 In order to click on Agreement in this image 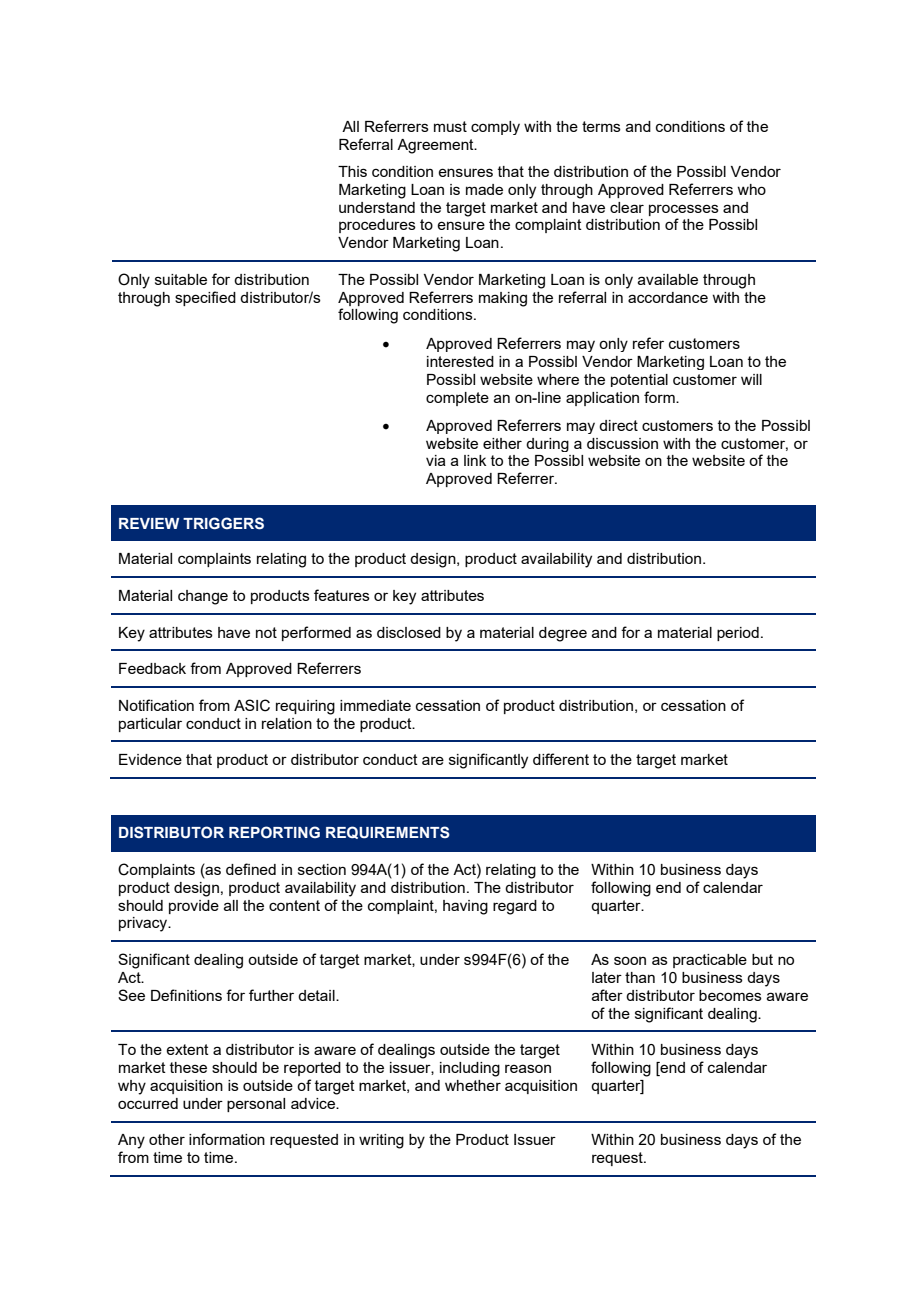, I will do `click(436, 146)`.
